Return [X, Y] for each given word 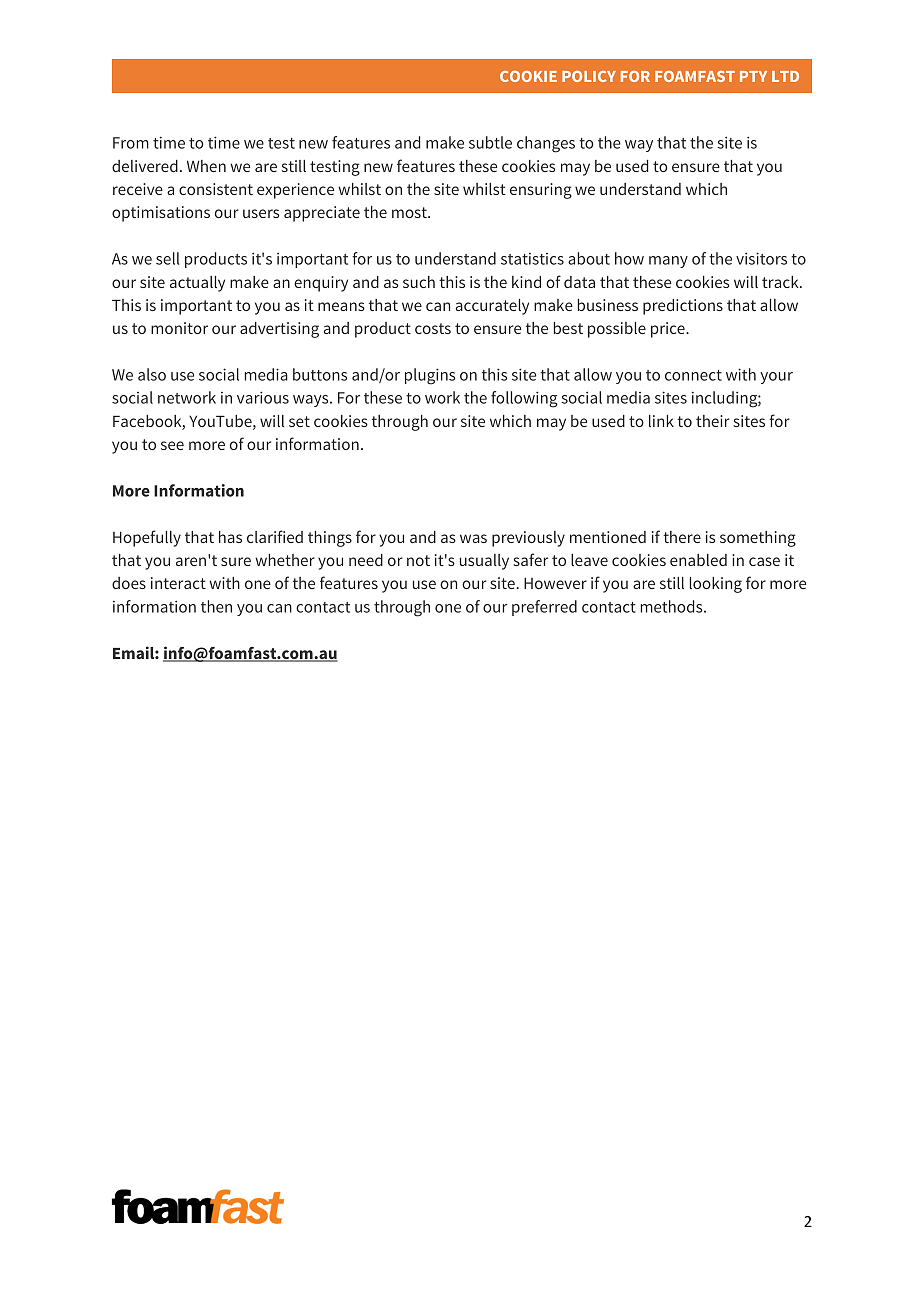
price [669, 330]
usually [484, 562]
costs [433, 328]
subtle [490, 142]
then [216, 606]
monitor [179, 328]
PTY [753, 76]
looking [716, 585]
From [131, 143]
